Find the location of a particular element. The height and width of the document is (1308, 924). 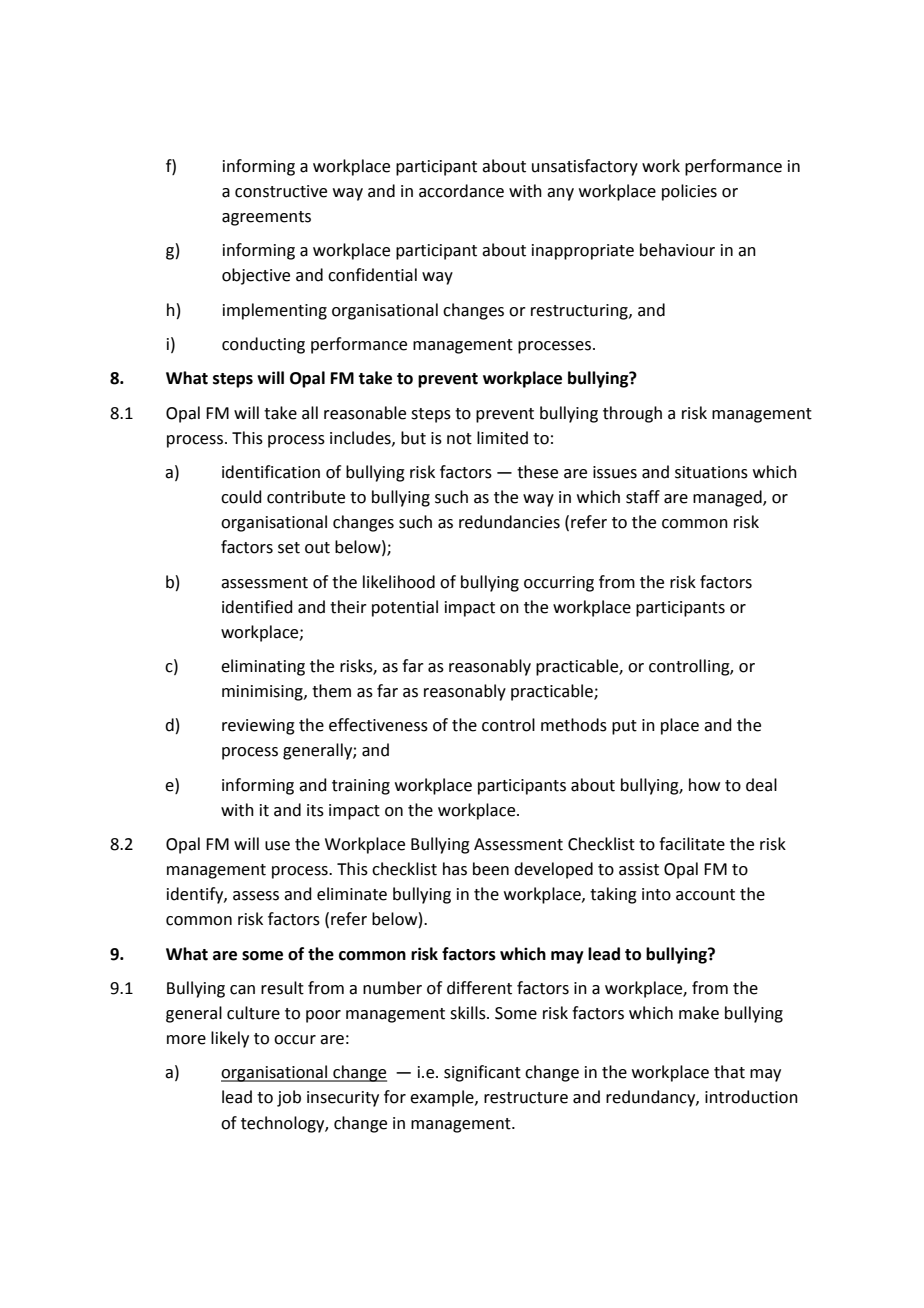

accordance is located at coordinates (461, 191).
